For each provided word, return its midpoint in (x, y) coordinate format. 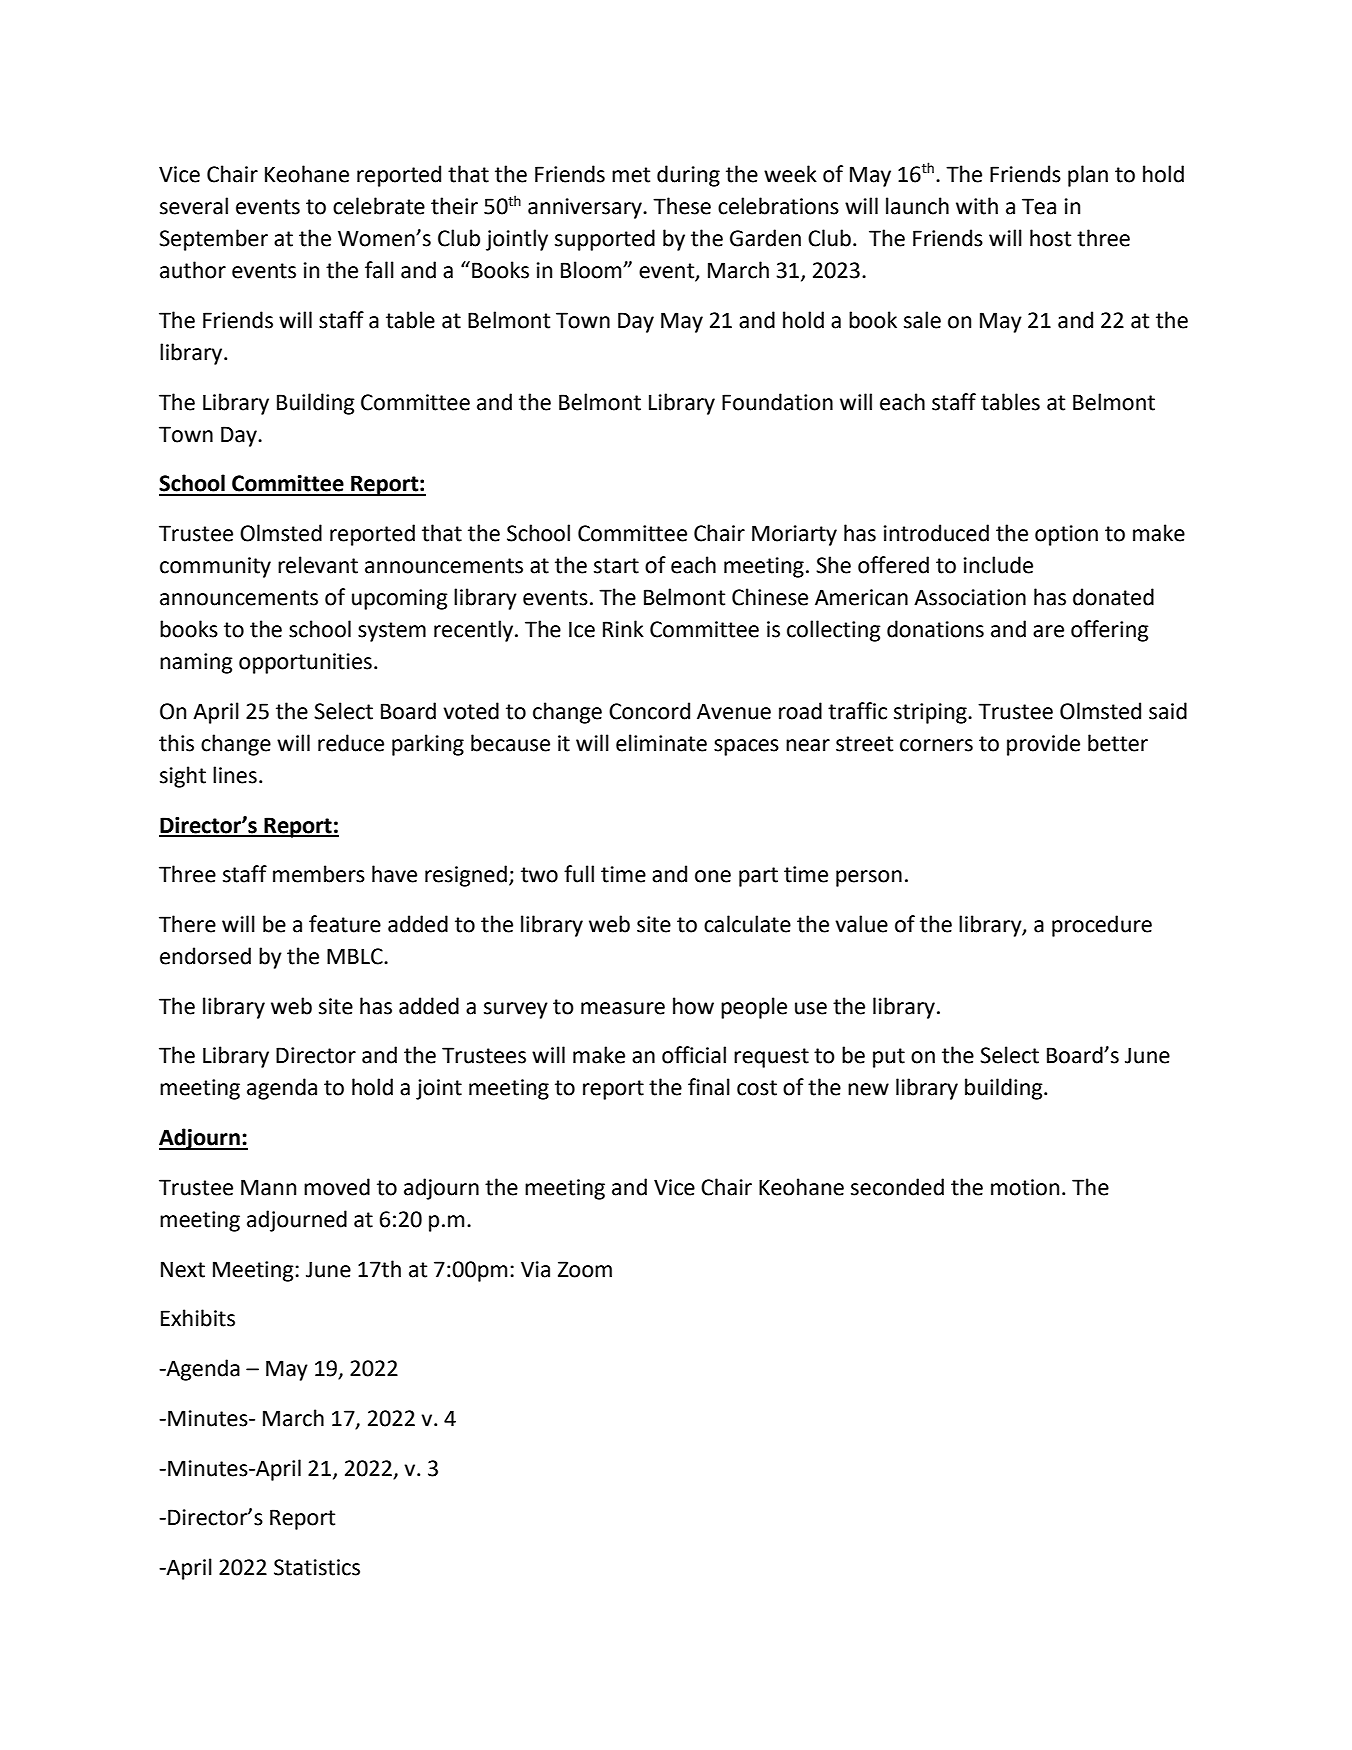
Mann (268, 1187)
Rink (623, 628)
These (682, 206)
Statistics (317, 1567)
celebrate (379, 206)
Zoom (585, 1269)
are (1048, 631)
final (709, 1087)
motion (1025, 1187)
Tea (1039, 206)
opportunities (305, 663)
